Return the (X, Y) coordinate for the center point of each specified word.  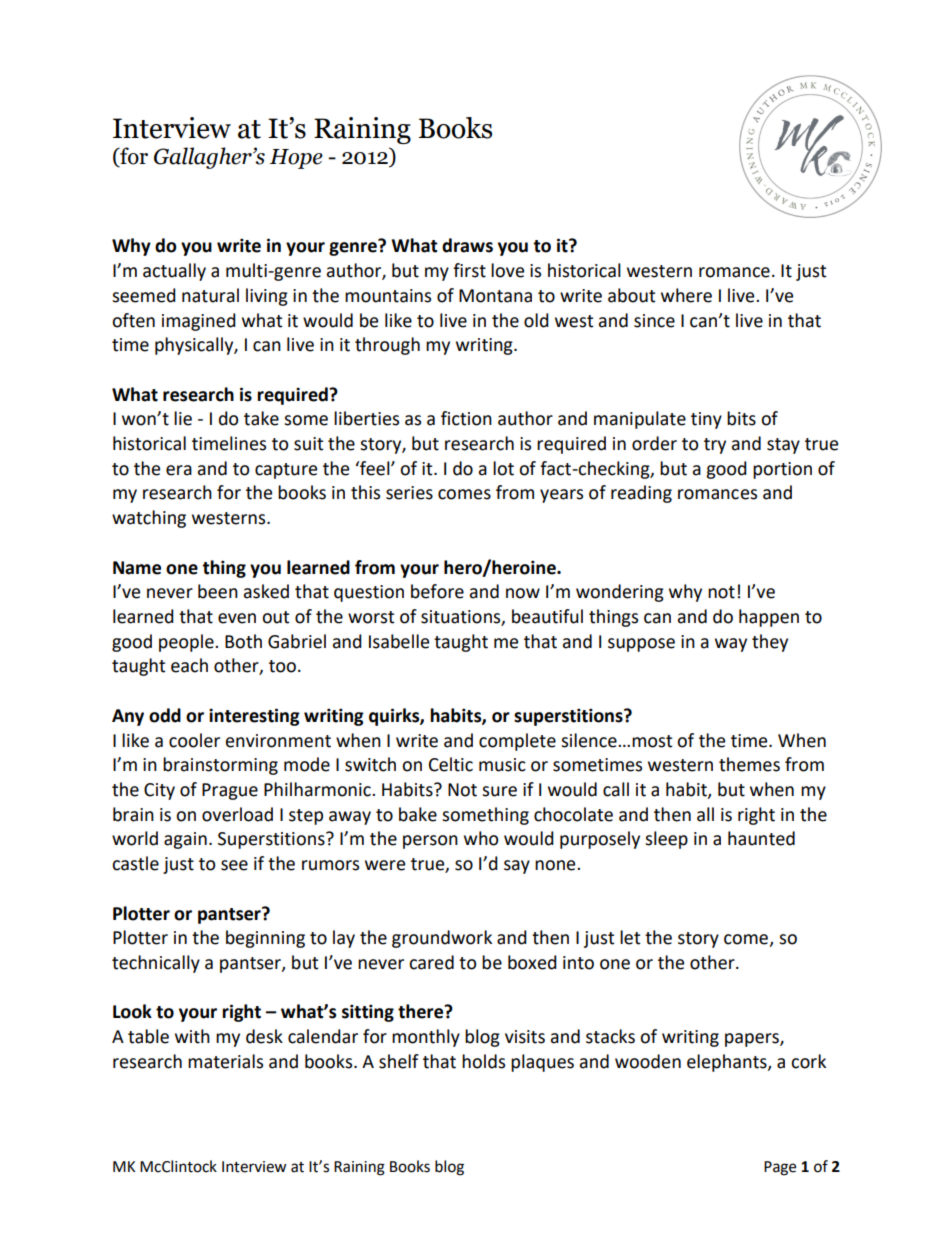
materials (225, 1061)
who (481, 838)
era (179, 470)
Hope (296, 159)
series (409, 493)
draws (467, 245)
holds (483, 1061)
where (686, 295)
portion (782, 470)
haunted (761, 838)
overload (237, 814)
